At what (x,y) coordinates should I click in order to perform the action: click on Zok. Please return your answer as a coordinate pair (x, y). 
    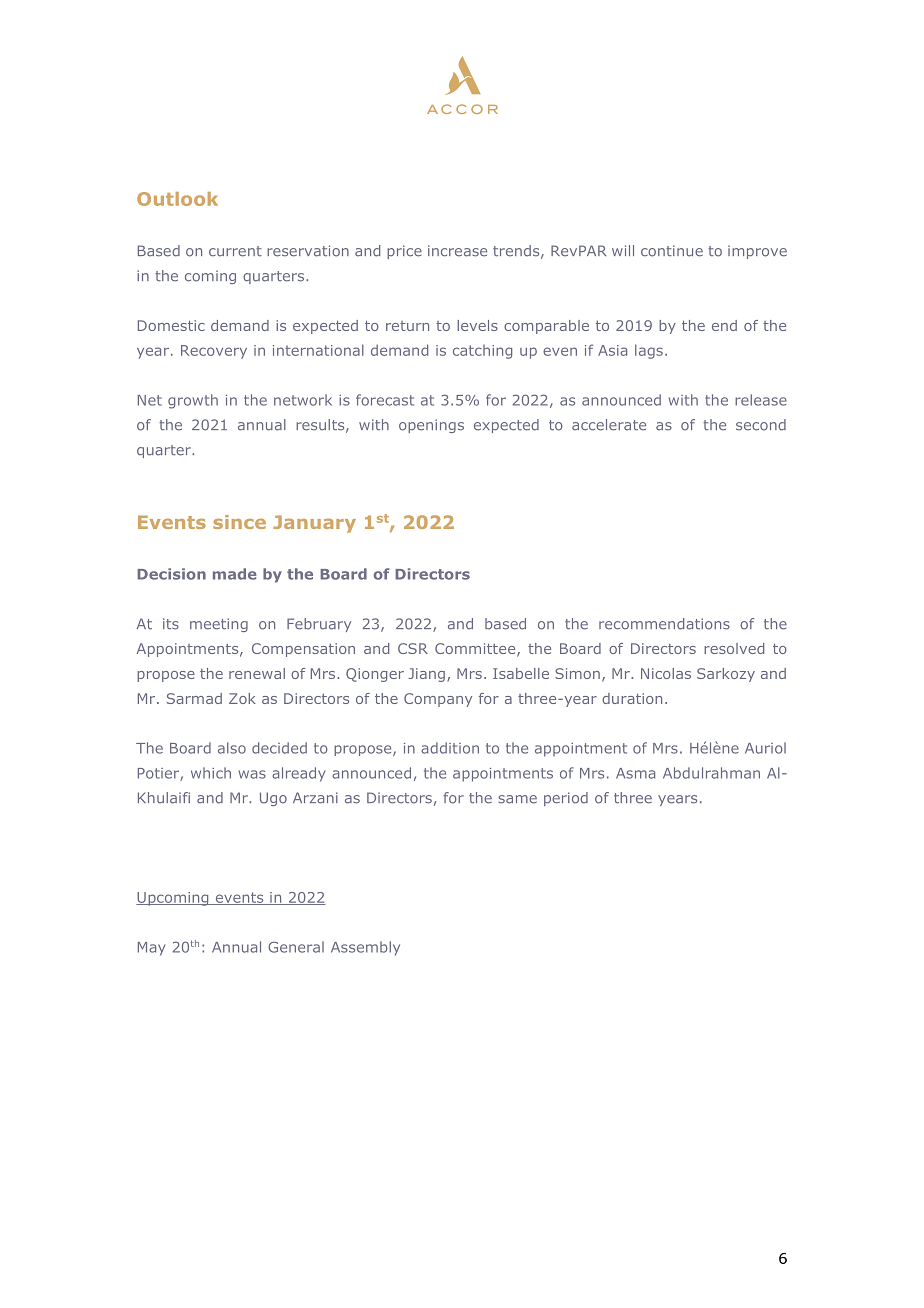
    Looking at the image, I should click on (242, 698).
